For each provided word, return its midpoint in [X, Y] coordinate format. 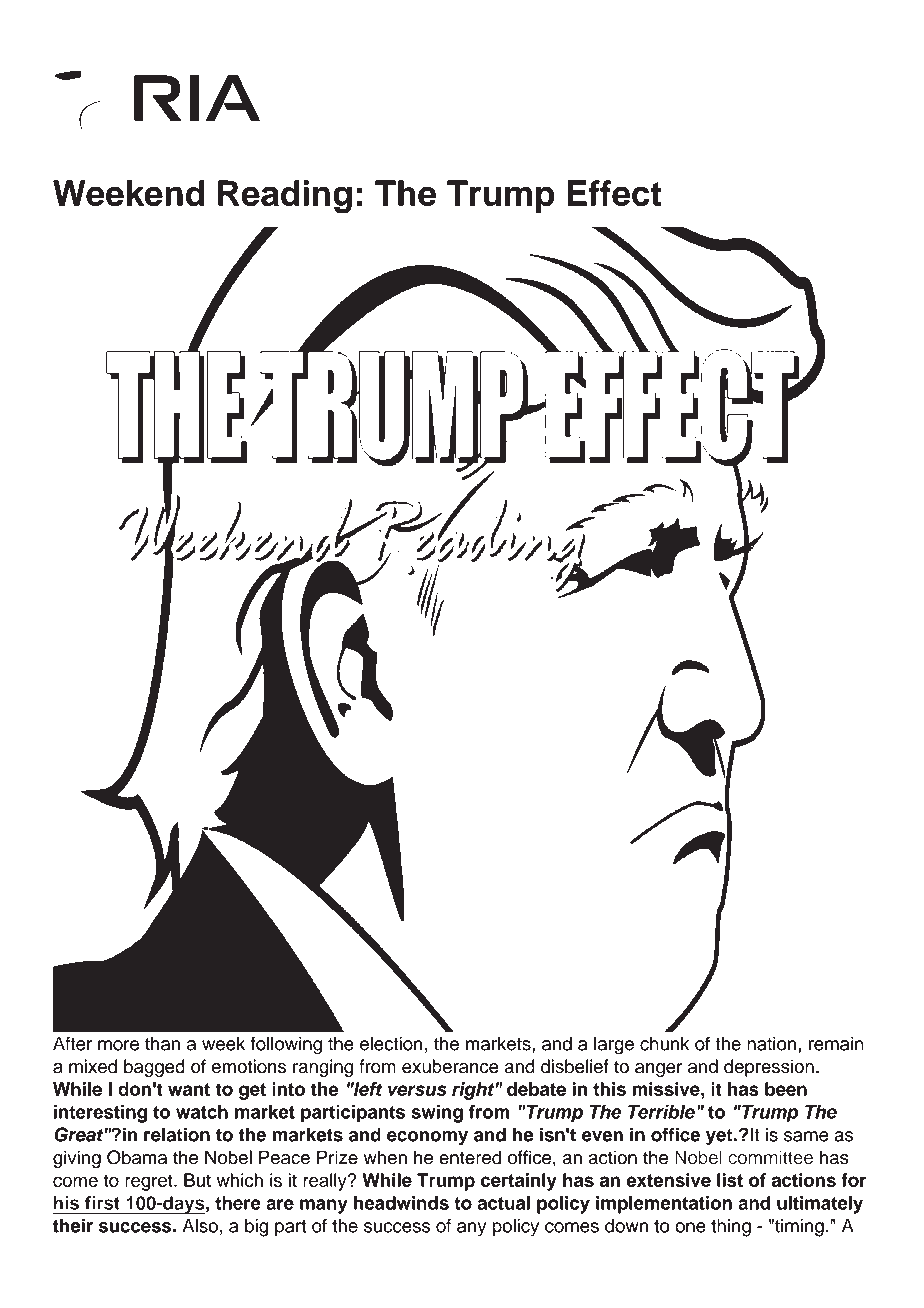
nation [771, 1043]
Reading [285, 197]
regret [150, 1182]
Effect [614, 193]
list [730, 1180]
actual [503, 1203]
